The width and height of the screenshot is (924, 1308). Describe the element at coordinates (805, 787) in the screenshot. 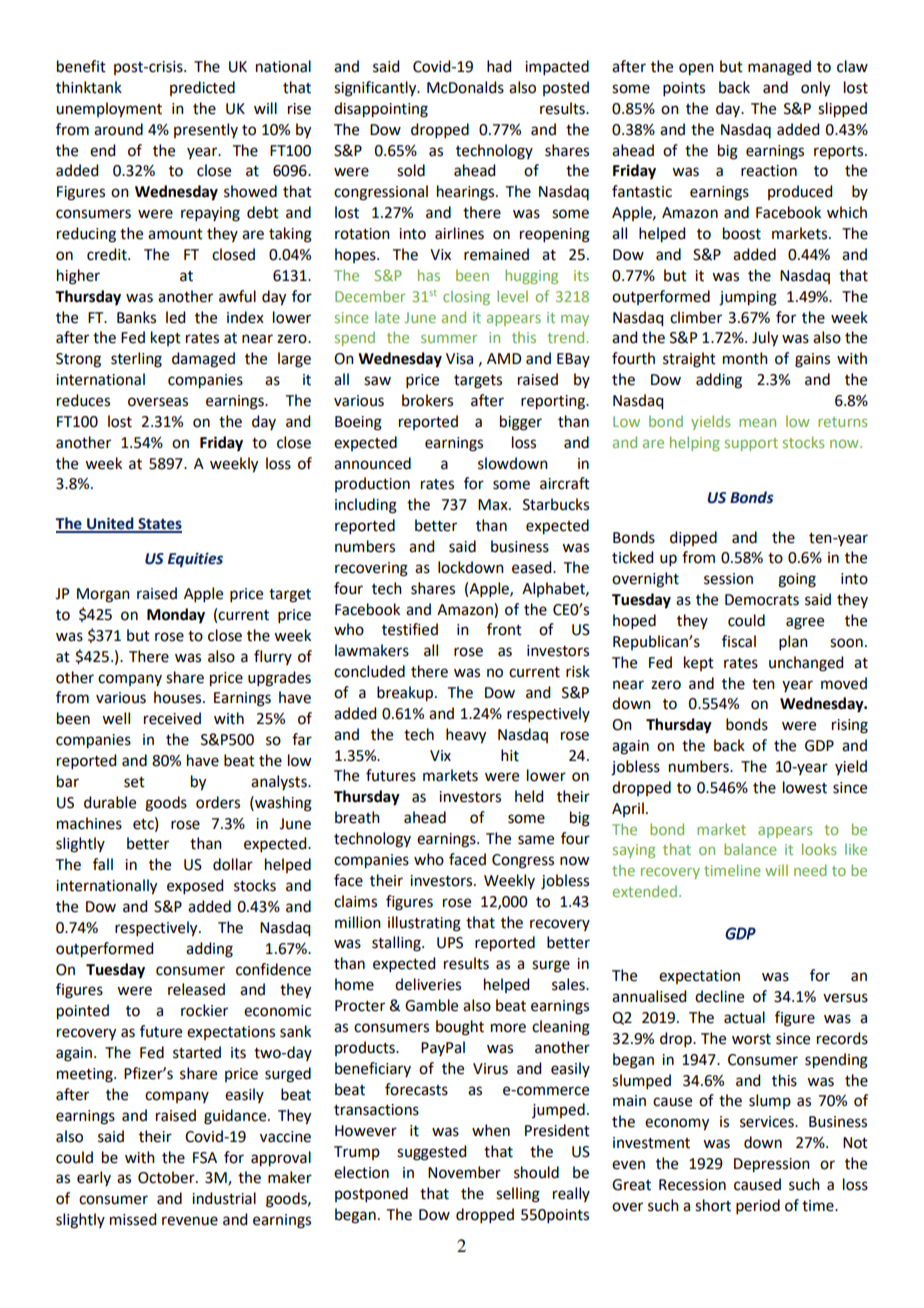

I see `lowest` at that location.
